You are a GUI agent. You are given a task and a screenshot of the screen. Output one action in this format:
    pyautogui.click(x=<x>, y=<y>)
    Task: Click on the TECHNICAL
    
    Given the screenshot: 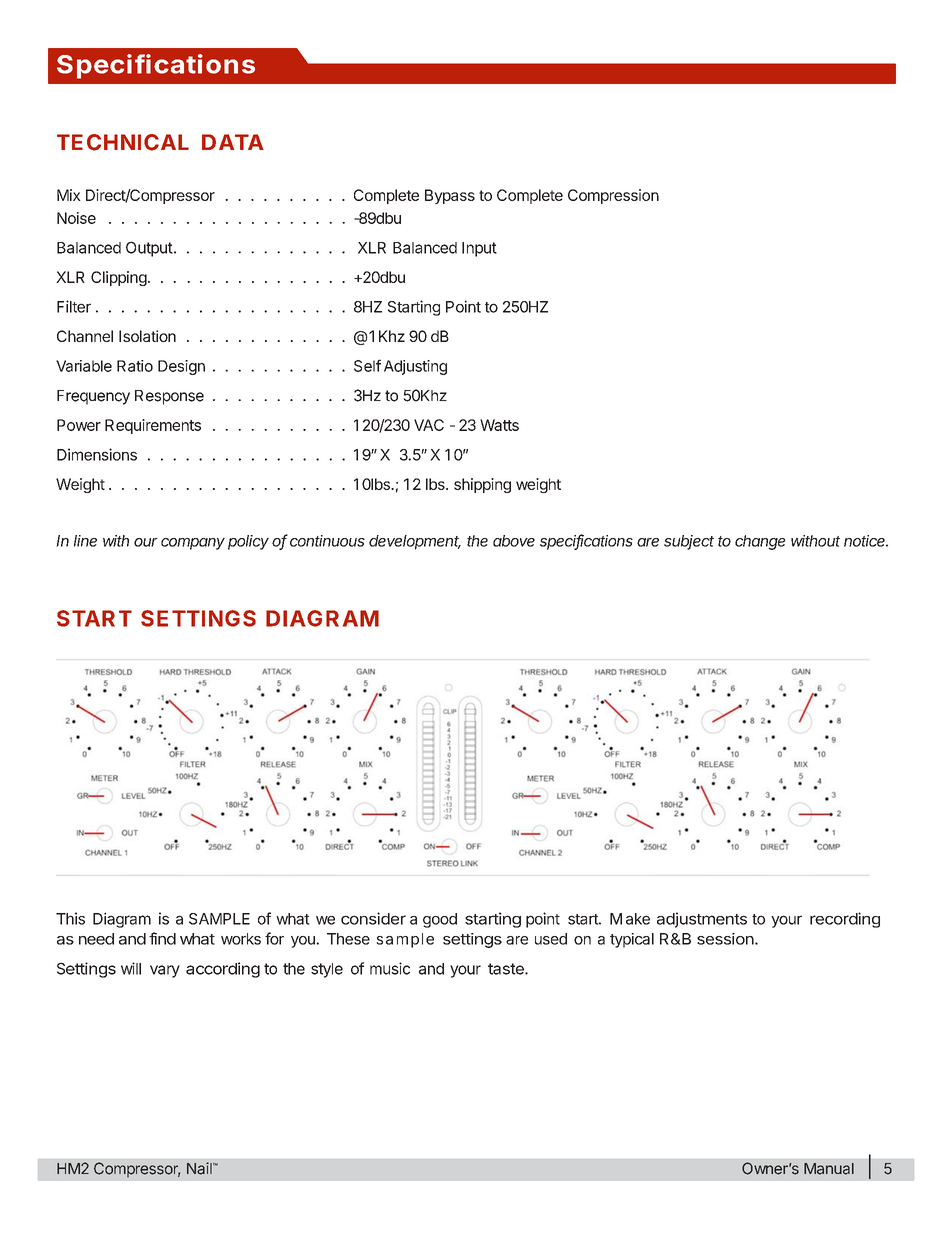 What is the action you would take?
    pyautogui.click(x=123, y=142)
